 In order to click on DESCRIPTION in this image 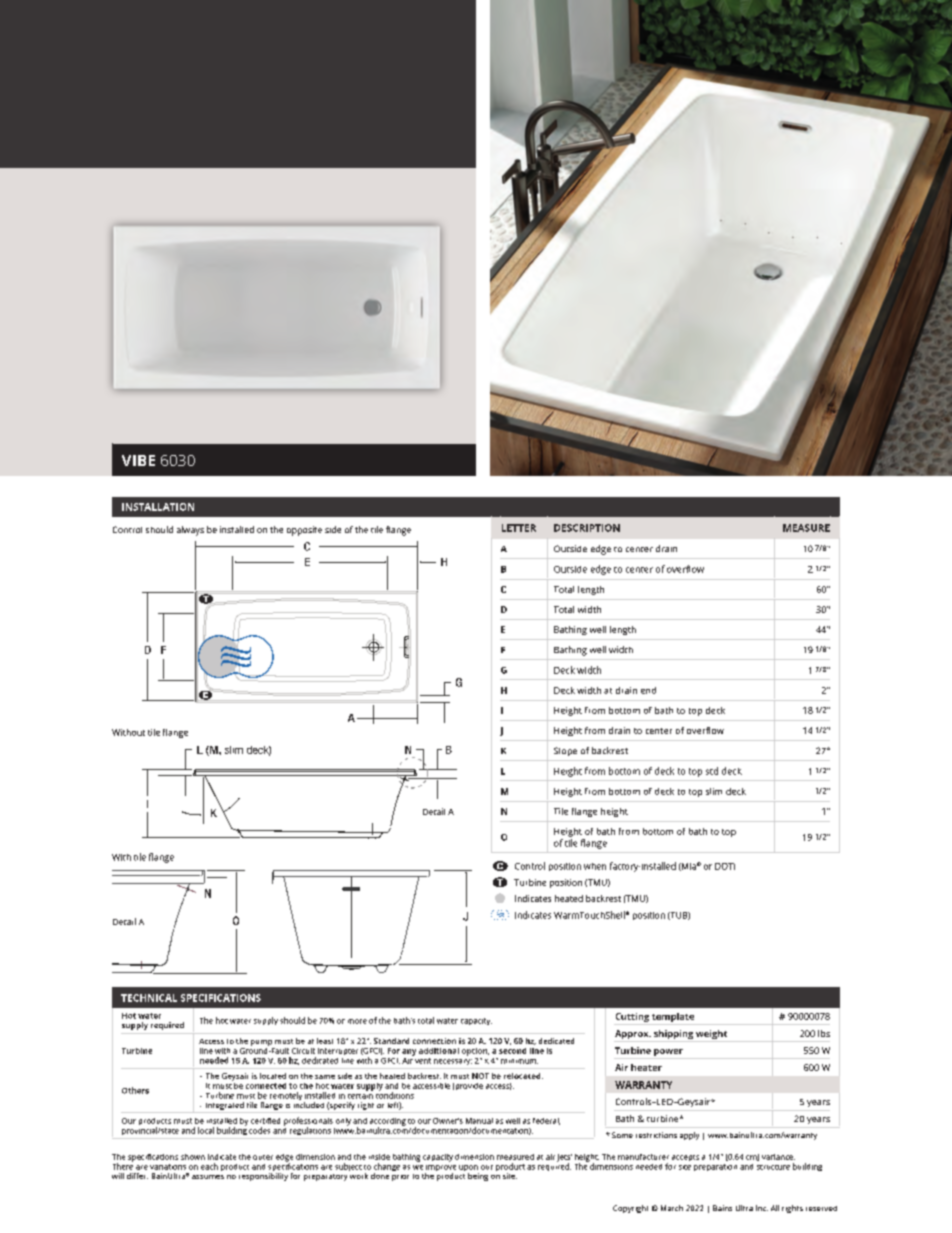, I will do `click(587, 528)`.
